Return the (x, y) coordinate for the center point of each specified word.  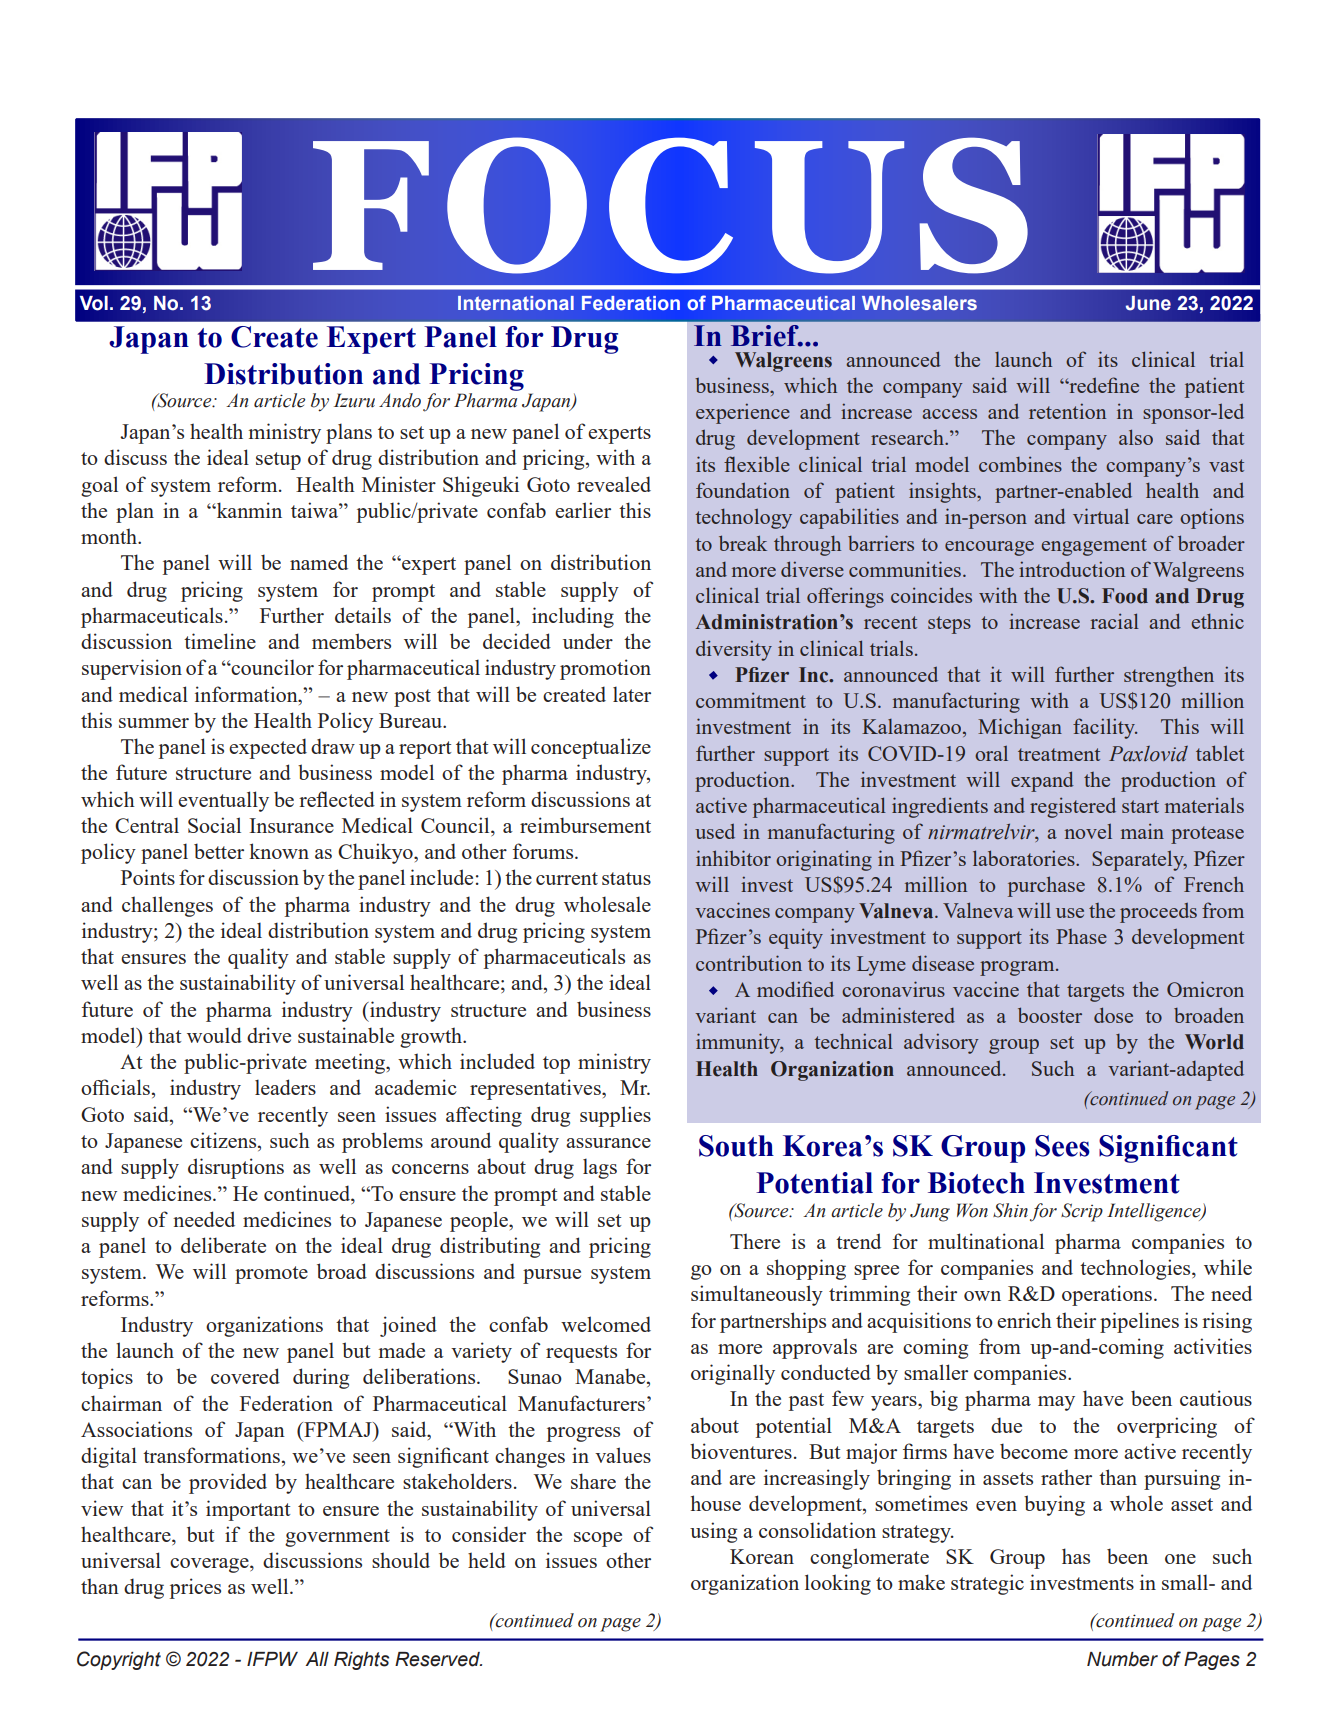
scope (598, 1539)
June (1148, 303)
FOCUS (670, 205)
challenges (167, 906)
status (626, 878)
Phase (1081, 936)
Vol (94, 303)
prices (195, 1588)
